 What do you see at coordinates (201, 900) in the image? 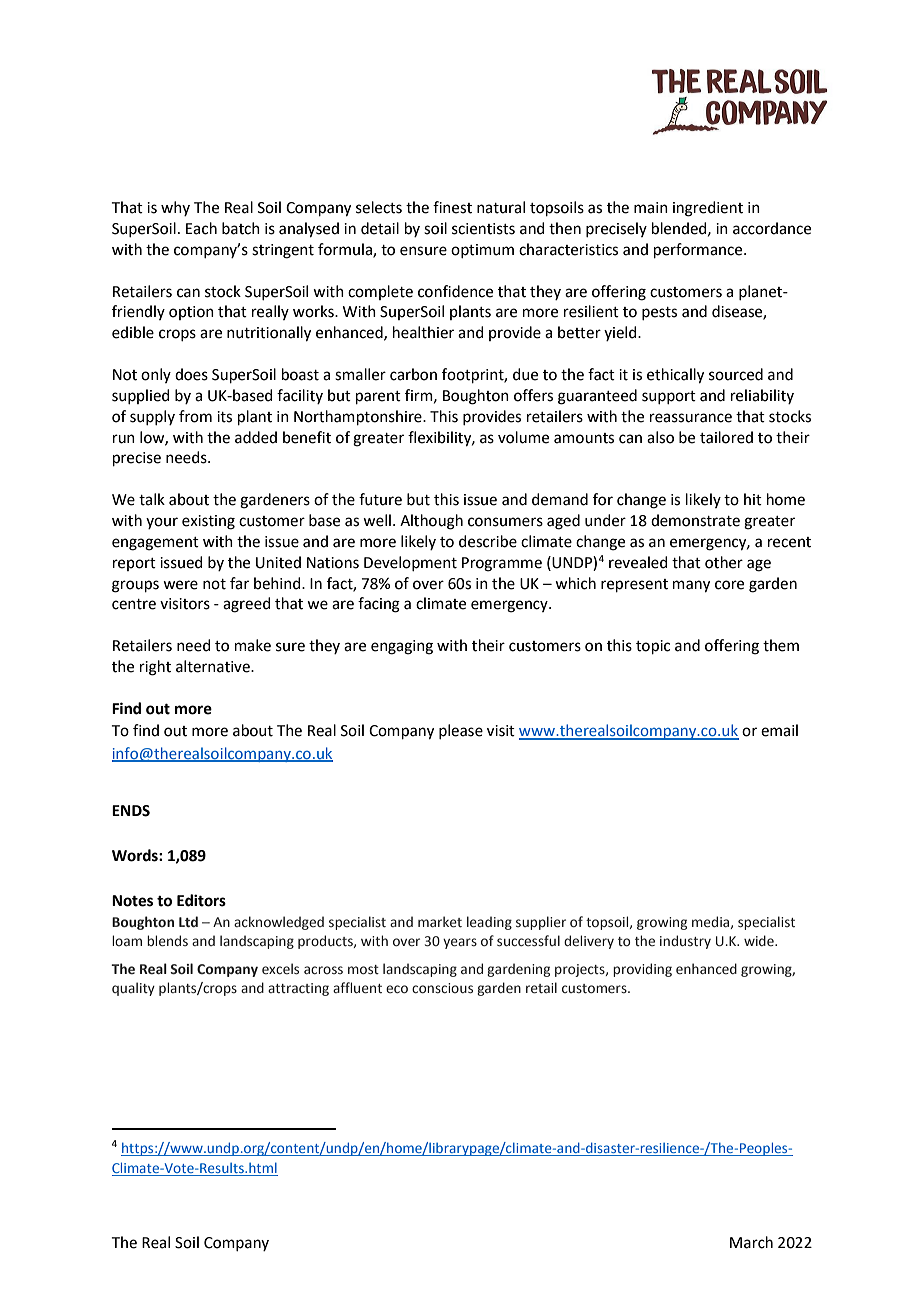
I see `Editors` at bounding box center [201, 900].
